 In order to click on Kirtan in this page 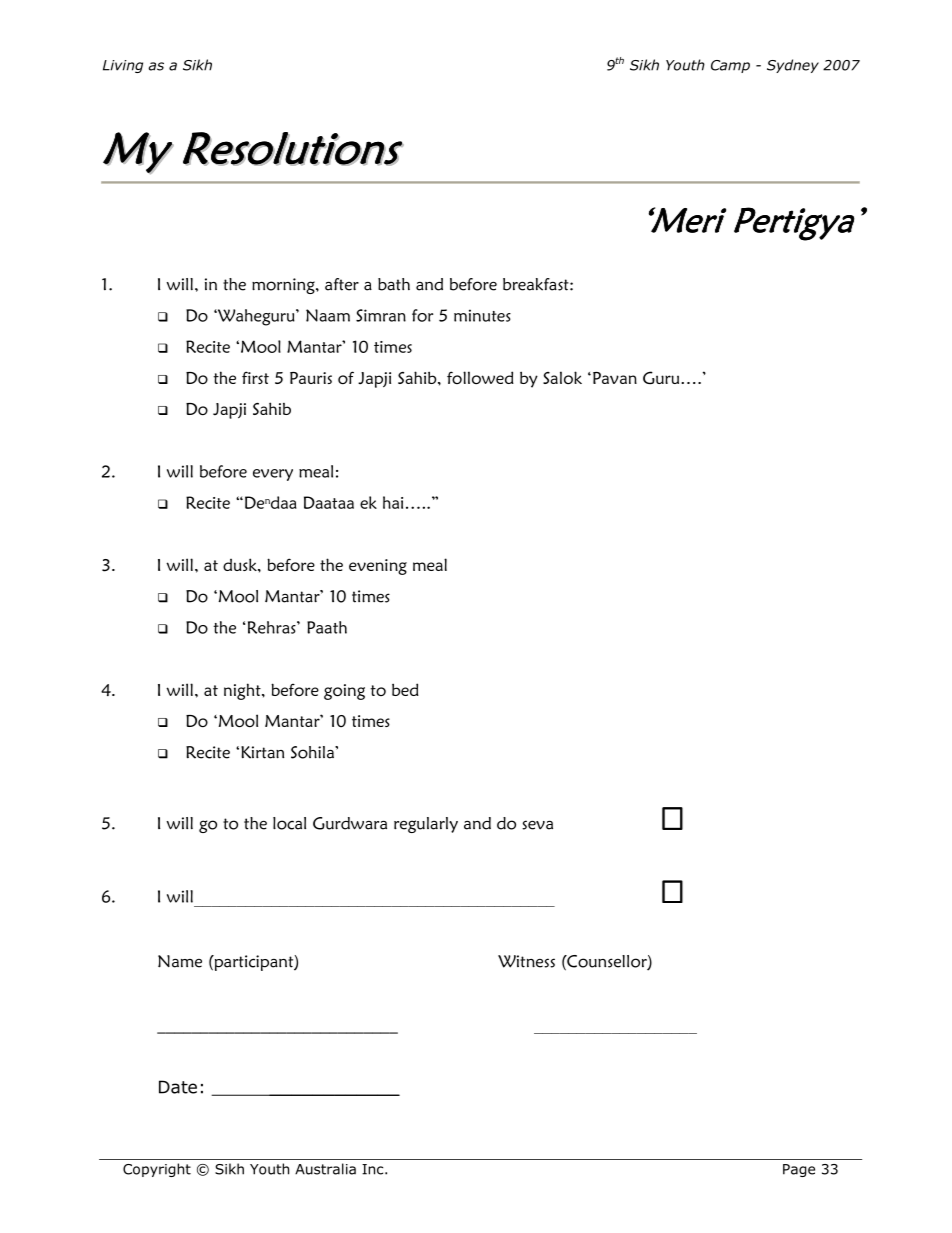, I will do `click(262, 752)`.
